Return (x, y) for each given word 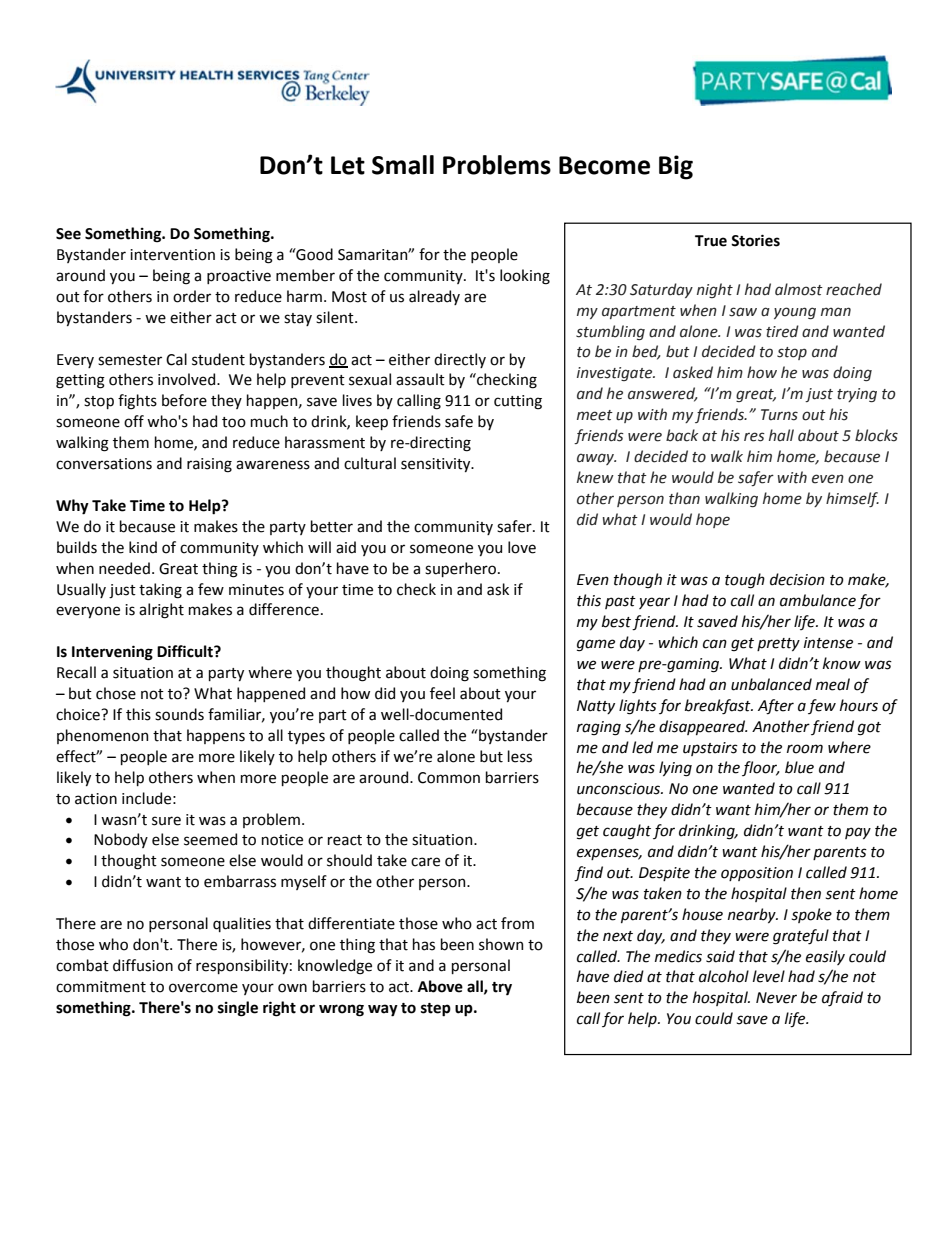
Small (403, 165)
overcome (203, 988)
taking (160, 591)
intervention (172, 255)
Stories (755, 240)
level (769, 976)
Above (440, 986)
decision (797, 579)
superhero (462, 569)
